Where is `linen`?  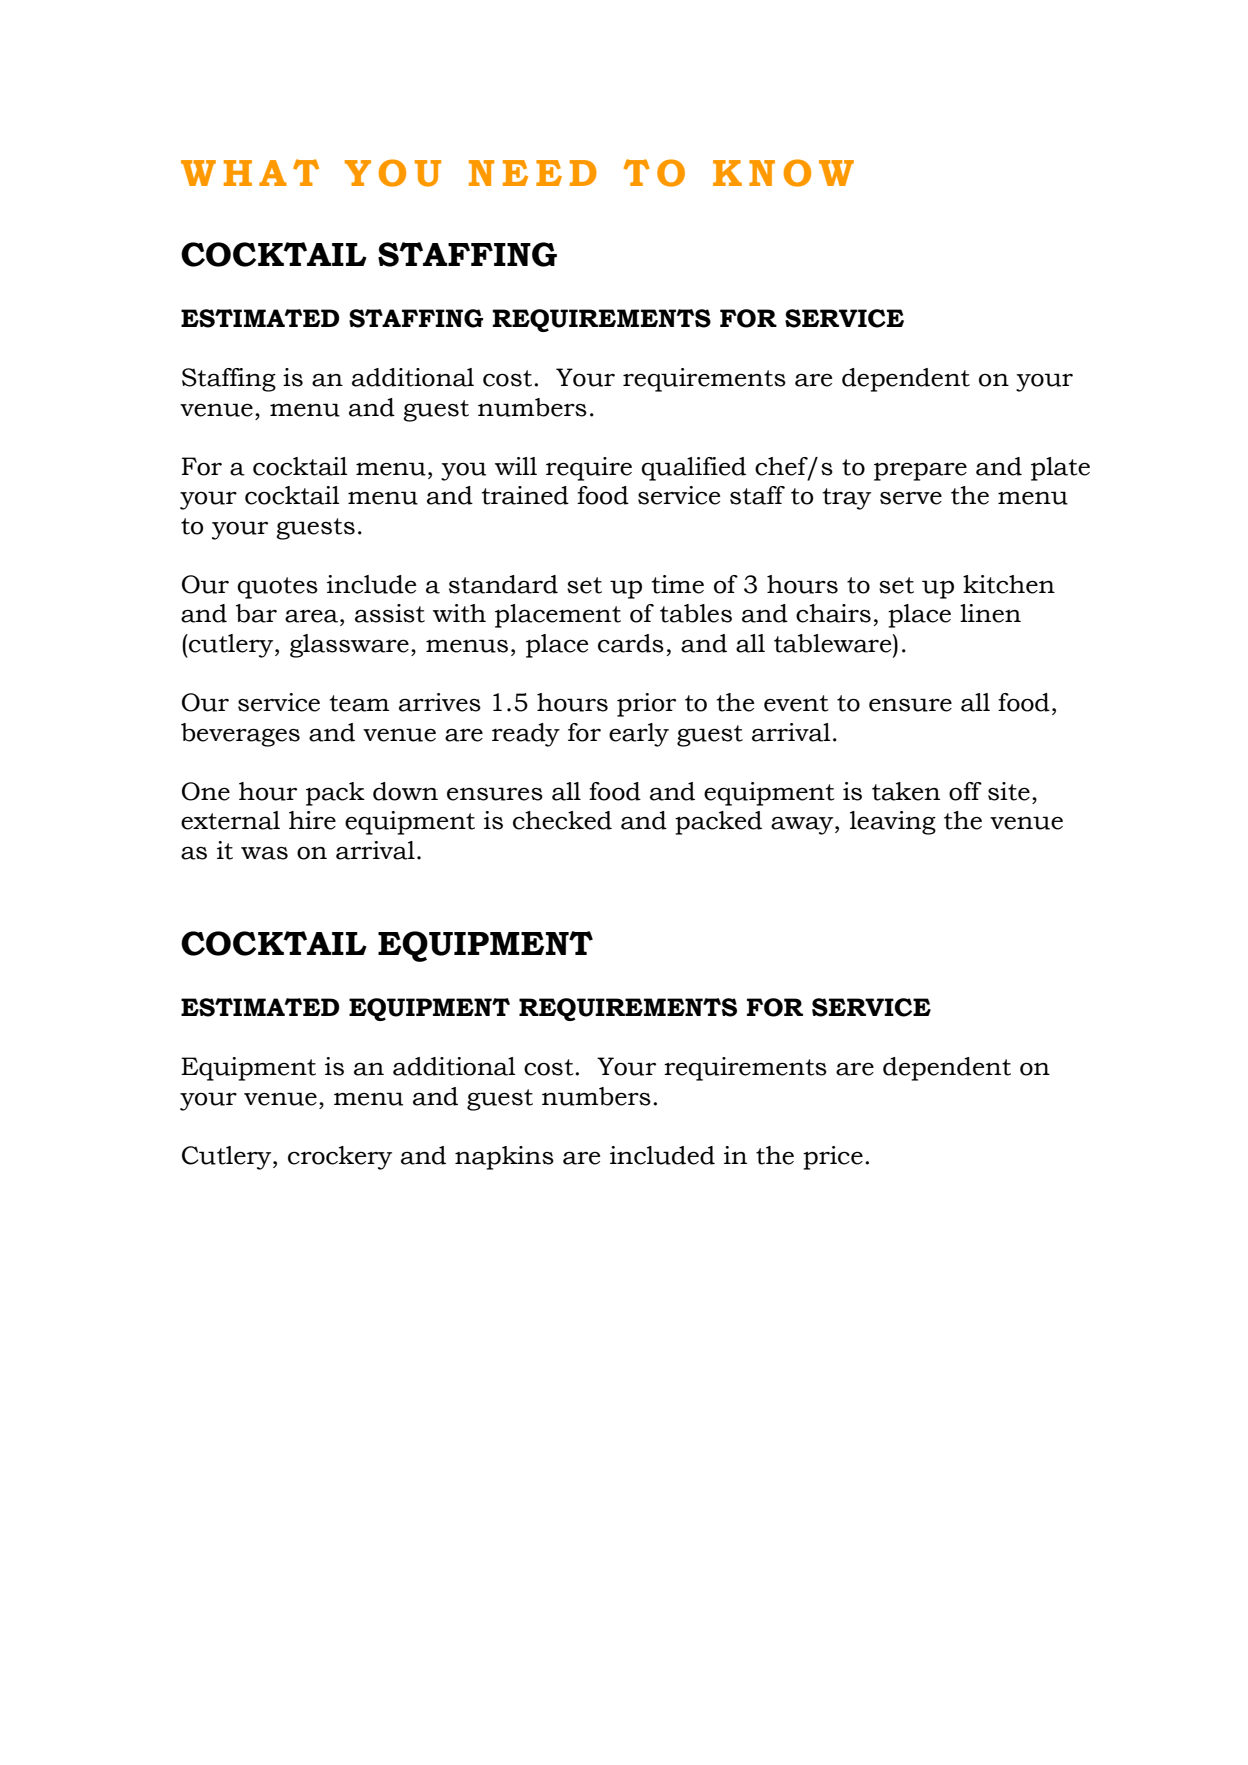 linen is located at coordinates (990, 613).
